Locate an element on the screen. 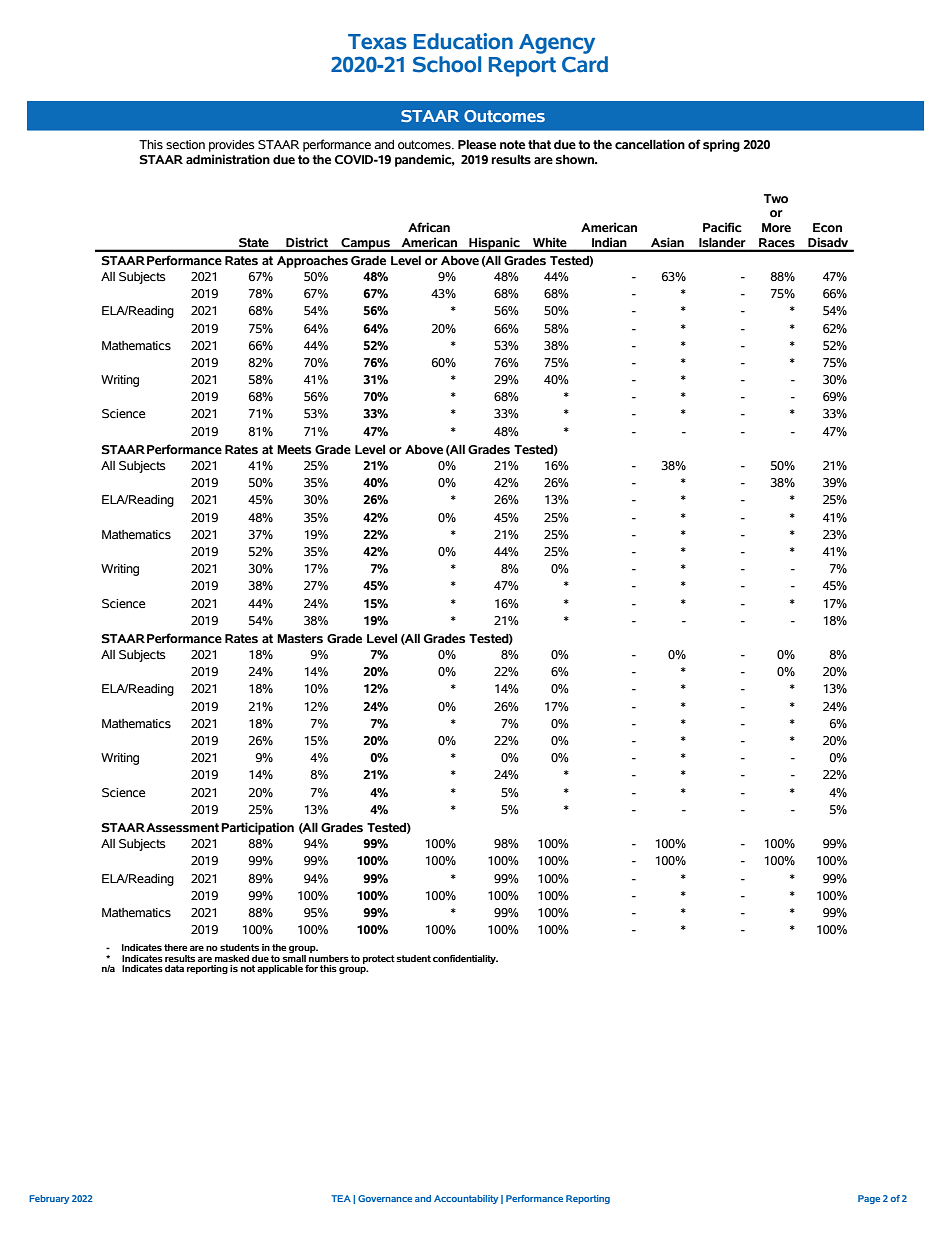 Image resolution: width=952 pixels, height=1233 pixels. African is located at coordinates (429, 227).
